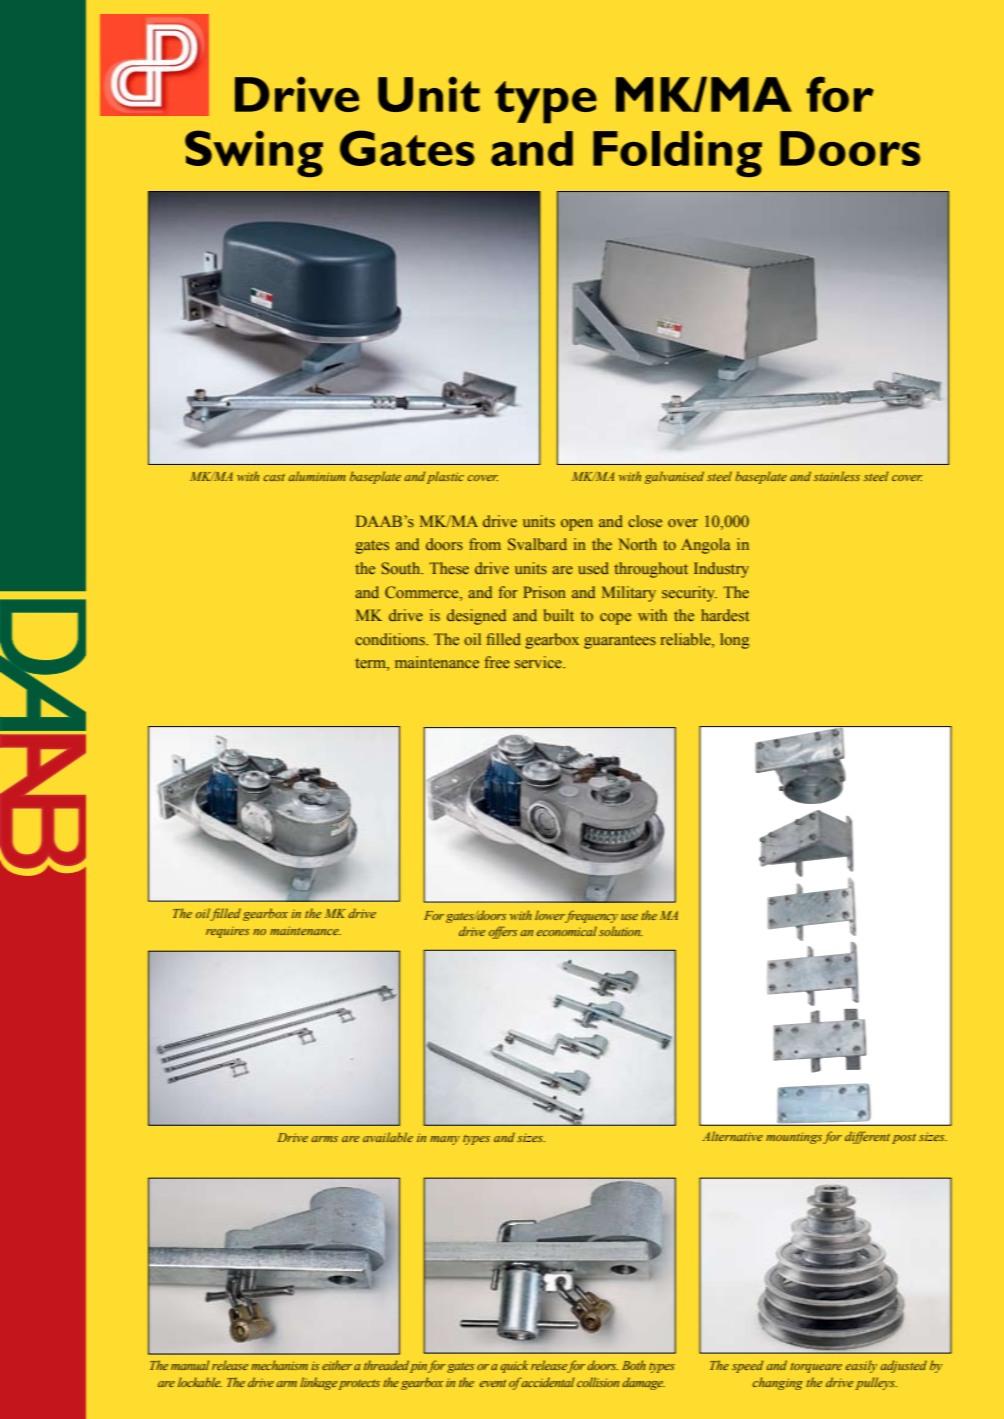 Image resolution: width=1004 pixels, height=1419 pixels. I want to click on Swing, so click(254, 153).
